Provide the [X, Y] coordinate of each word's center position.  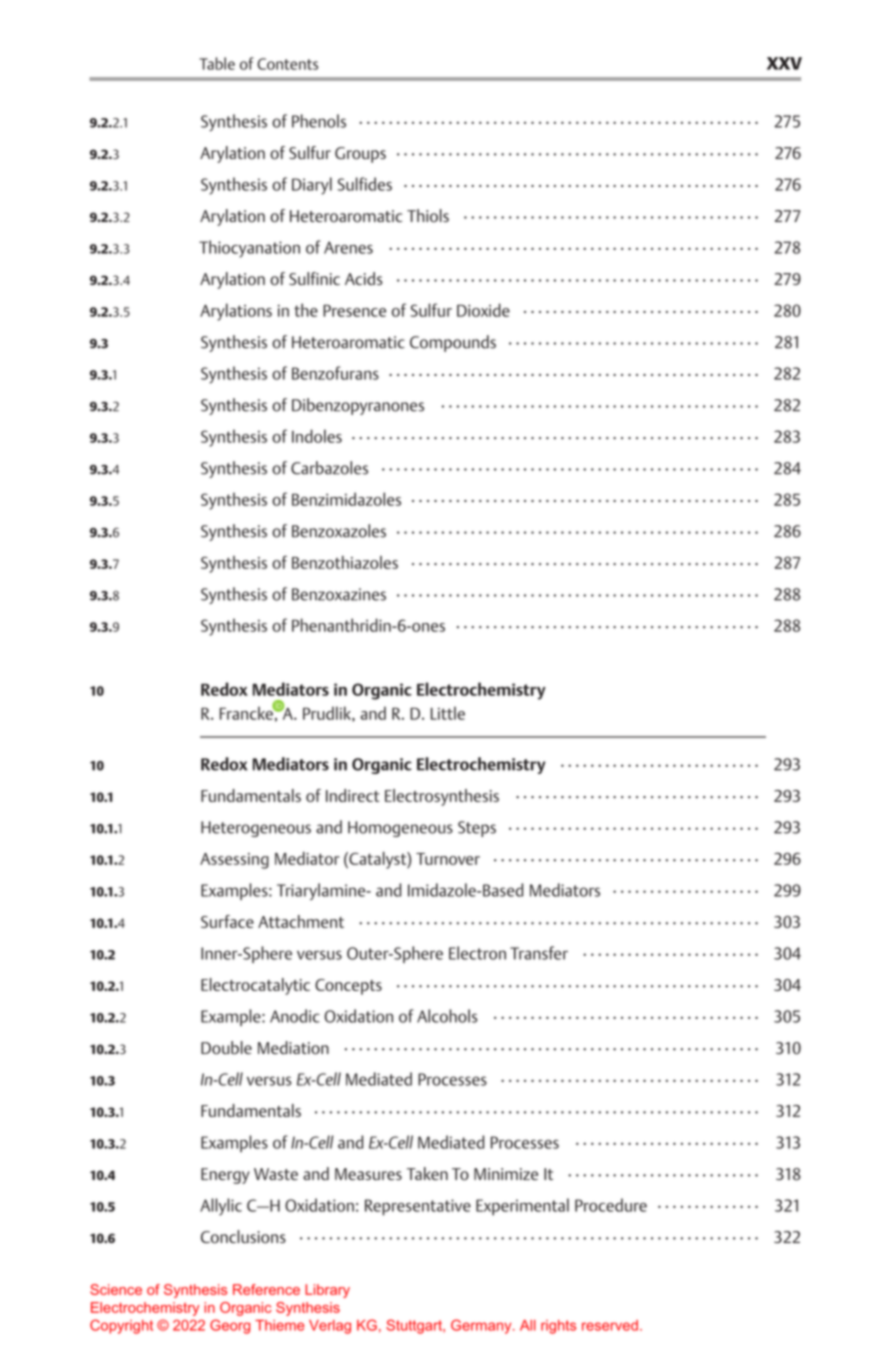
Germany [482, 1326]
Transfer [539, 953]
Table [217, 63]
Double [226, 1048]
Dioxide [483, 310]
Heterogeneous [256, 829]
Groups [360, 155]
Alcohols [447, 1016]
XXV [784, 63]
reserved [610, 1325]
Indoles [317, 436]
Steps [477, 829]
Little [448, 713]
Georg [230, 1326]
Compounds [453, 343]
